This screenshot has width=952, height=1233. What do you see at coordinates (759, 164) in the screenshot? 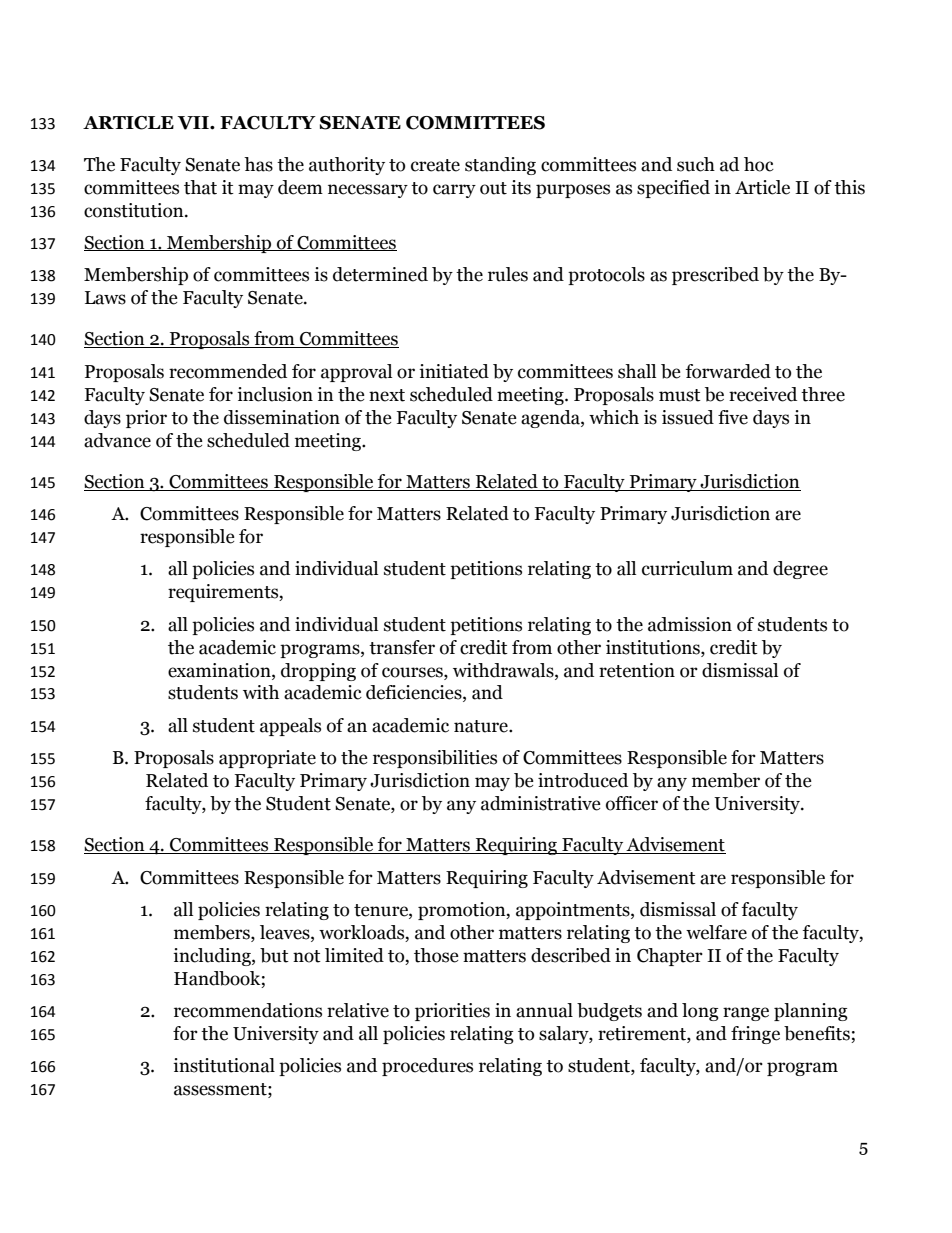
I see `hoc` at bounding box center [759, 164].
